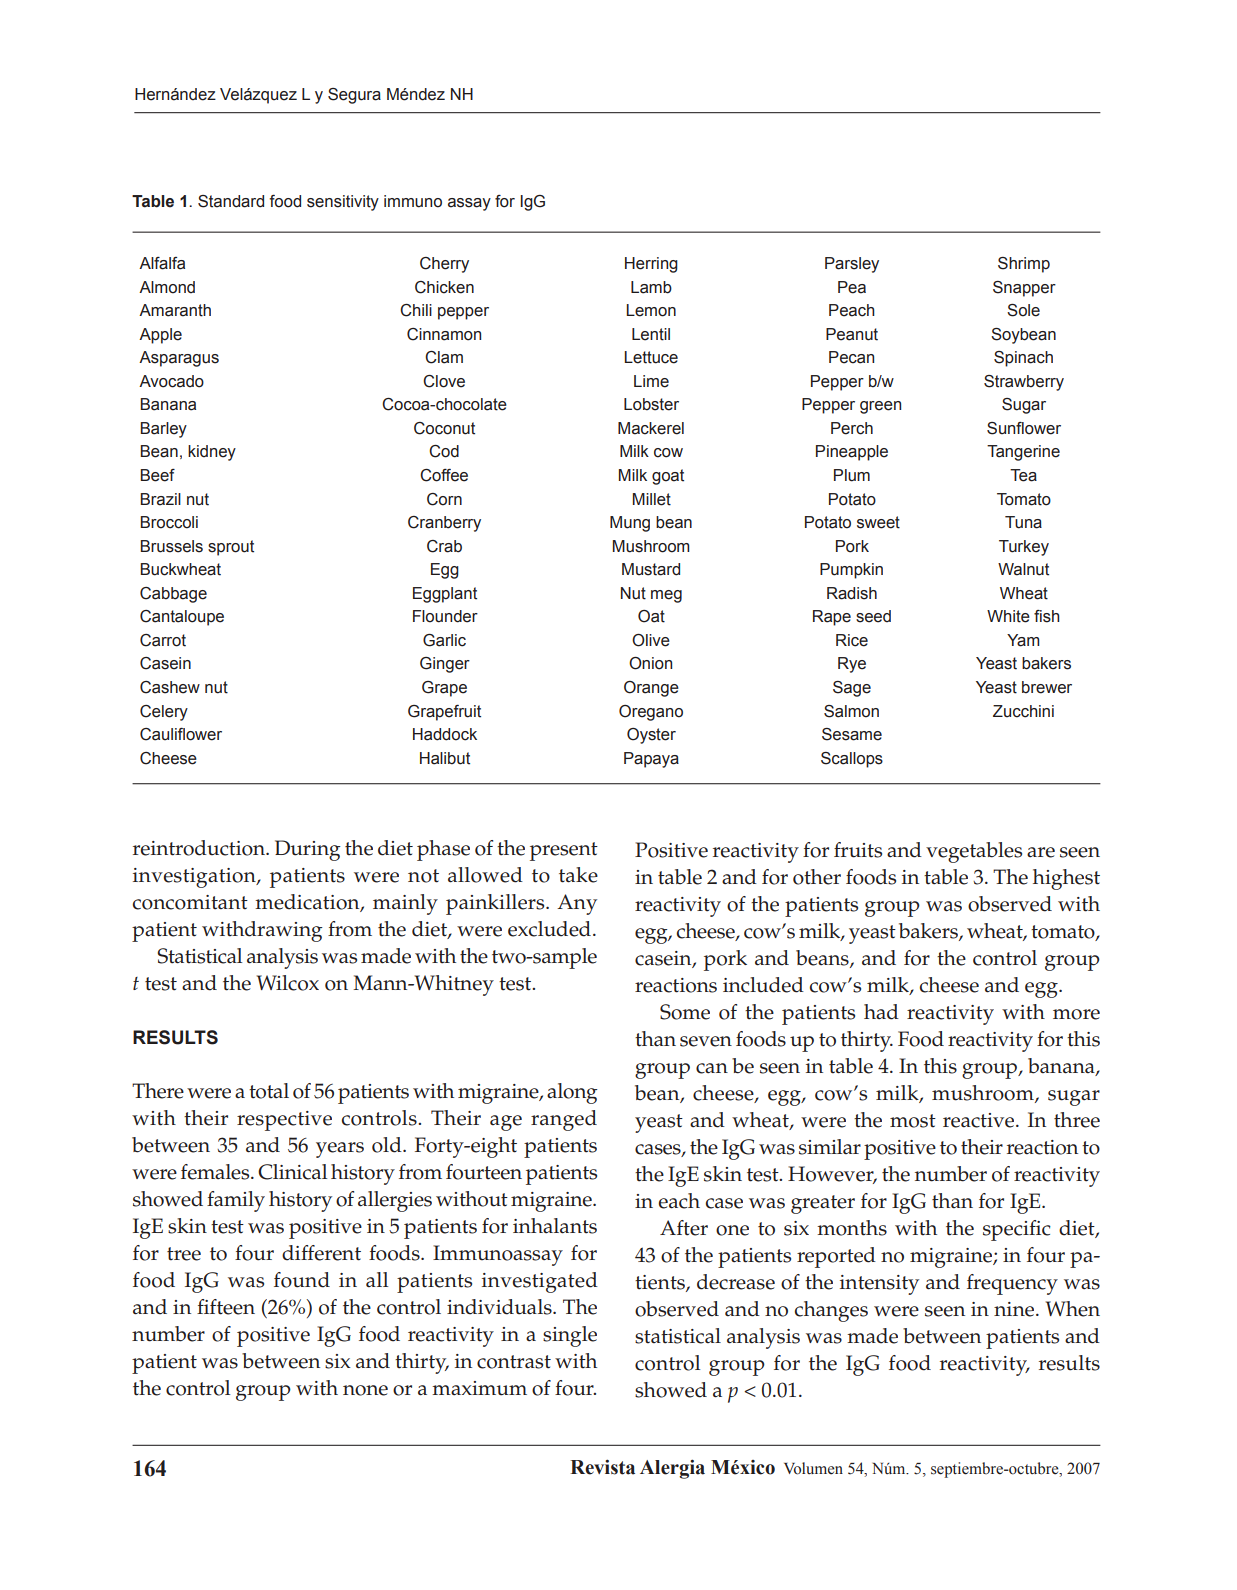 Image resolution: width=1237 pixels, height=1590 pixels. I want to click on Parsley, so click(852, 265).
